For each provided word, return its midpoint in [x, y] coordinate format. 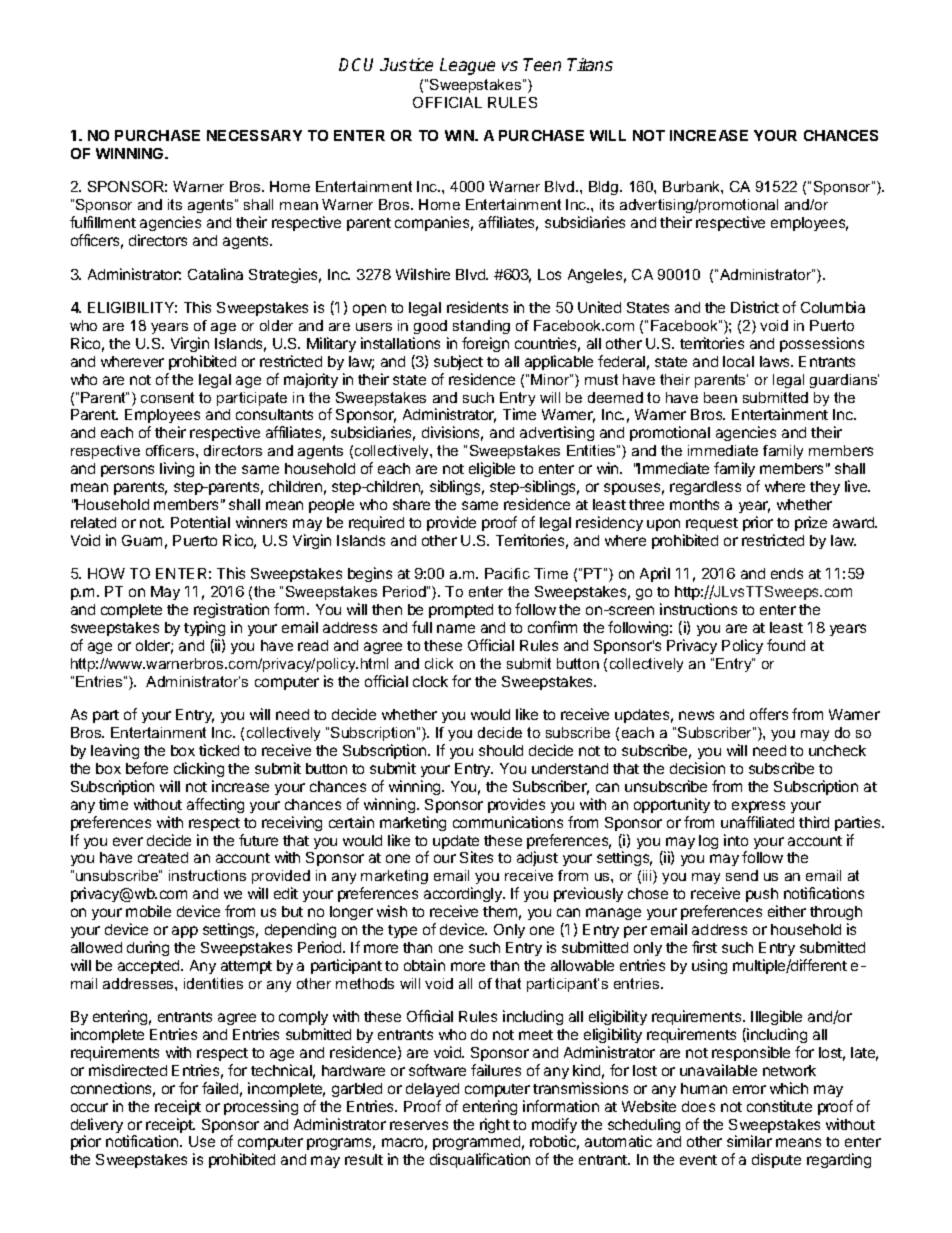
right [495, 1125]
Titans [590, 64]
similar [749, 1141]
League [467, 66]
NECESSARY [254, 135]
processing [261, 1107]
